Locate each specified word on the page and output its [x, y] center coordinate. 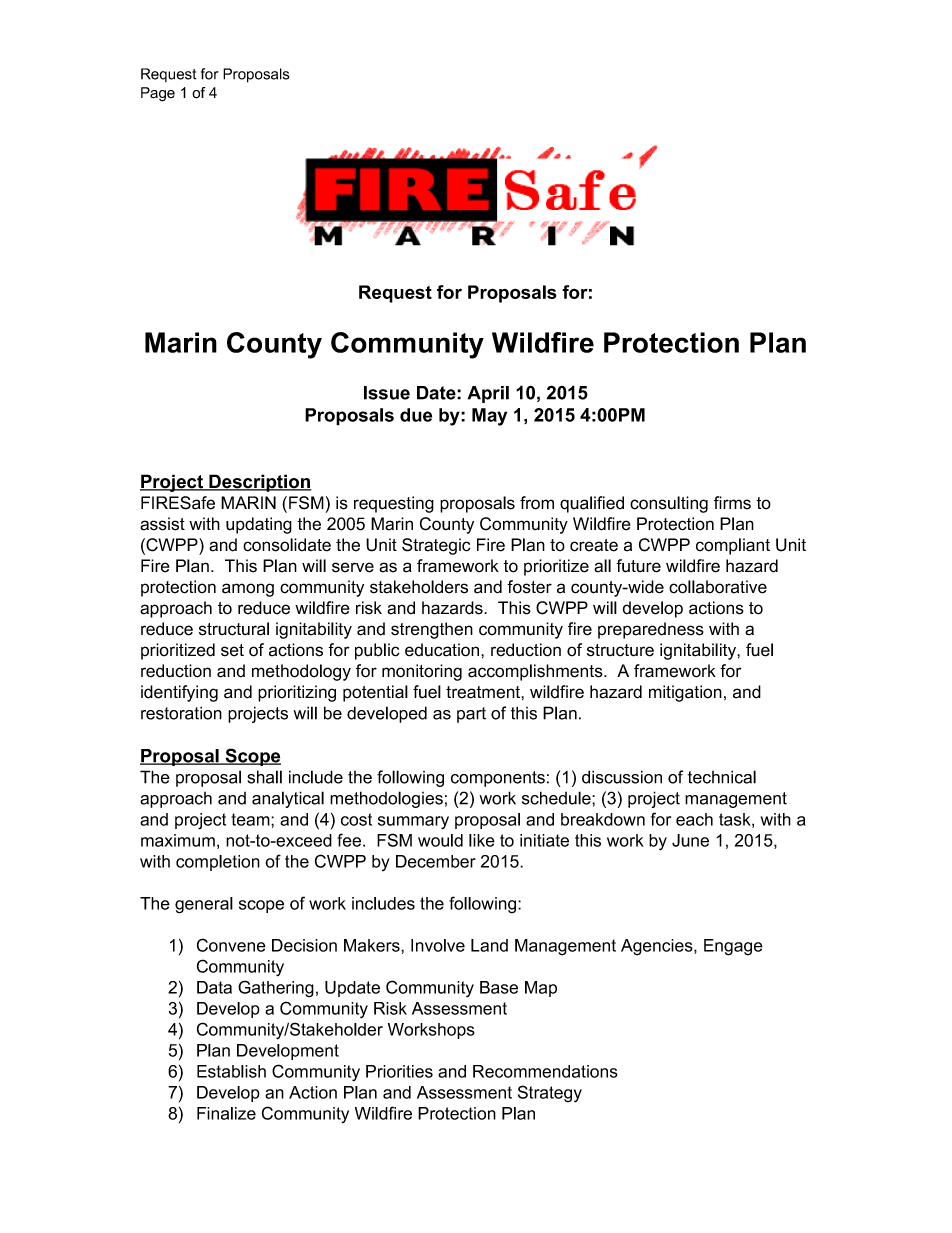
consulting [669, 504]
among [248, 590]
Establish [231, 1071]
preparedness [651, 630]
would [440, 840]
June [690, 840]
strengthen [432, 630]
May [489, 417]
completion [218, 863]
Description [259, 483]
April [488, 394]
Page [158, 94]
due [416, 415]
